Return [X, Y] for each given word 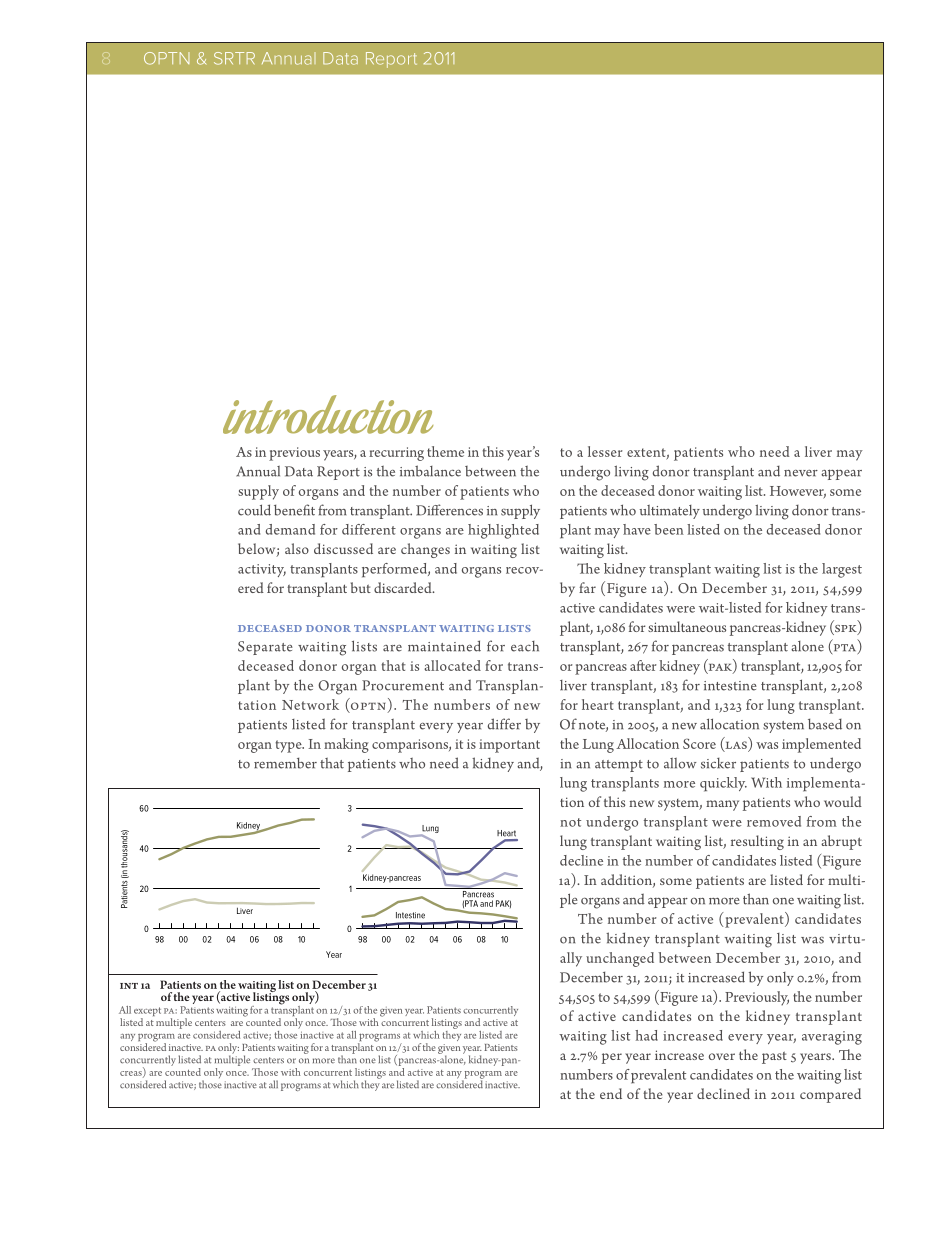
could [254, 510]
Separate [265, 648]
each [525, 646]
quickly [723, 784]
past [774, 1057]
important [509, 746]
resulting [757, 842]
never [801, 473]
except [147, 1013]
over [722, 1056]
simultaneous [687, 626]
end [611, 1093]
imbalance [430, 471]
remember [285, 763]
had [646, 1035]
